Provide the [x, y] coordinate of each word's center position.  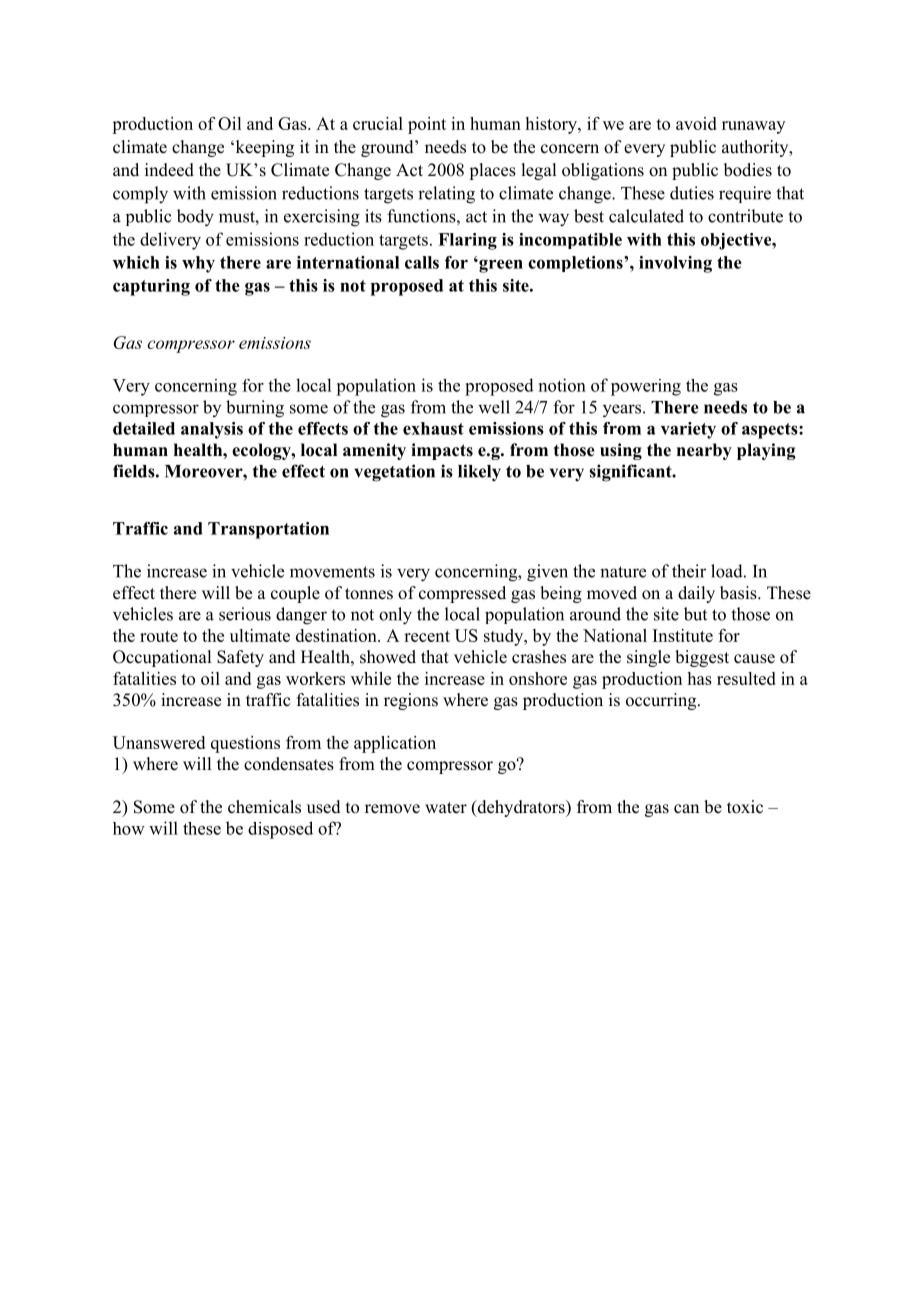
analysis [212, 430]
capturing [151, 287]
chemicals [264, 807]
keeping [263, 148]
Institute [683, 635]
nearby [704, 451]
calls [422, 262]
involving [675, 264]
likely [479, 472]
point [427, 125]
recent [427, 636]
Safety [240, 658]
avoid [696, 123]
